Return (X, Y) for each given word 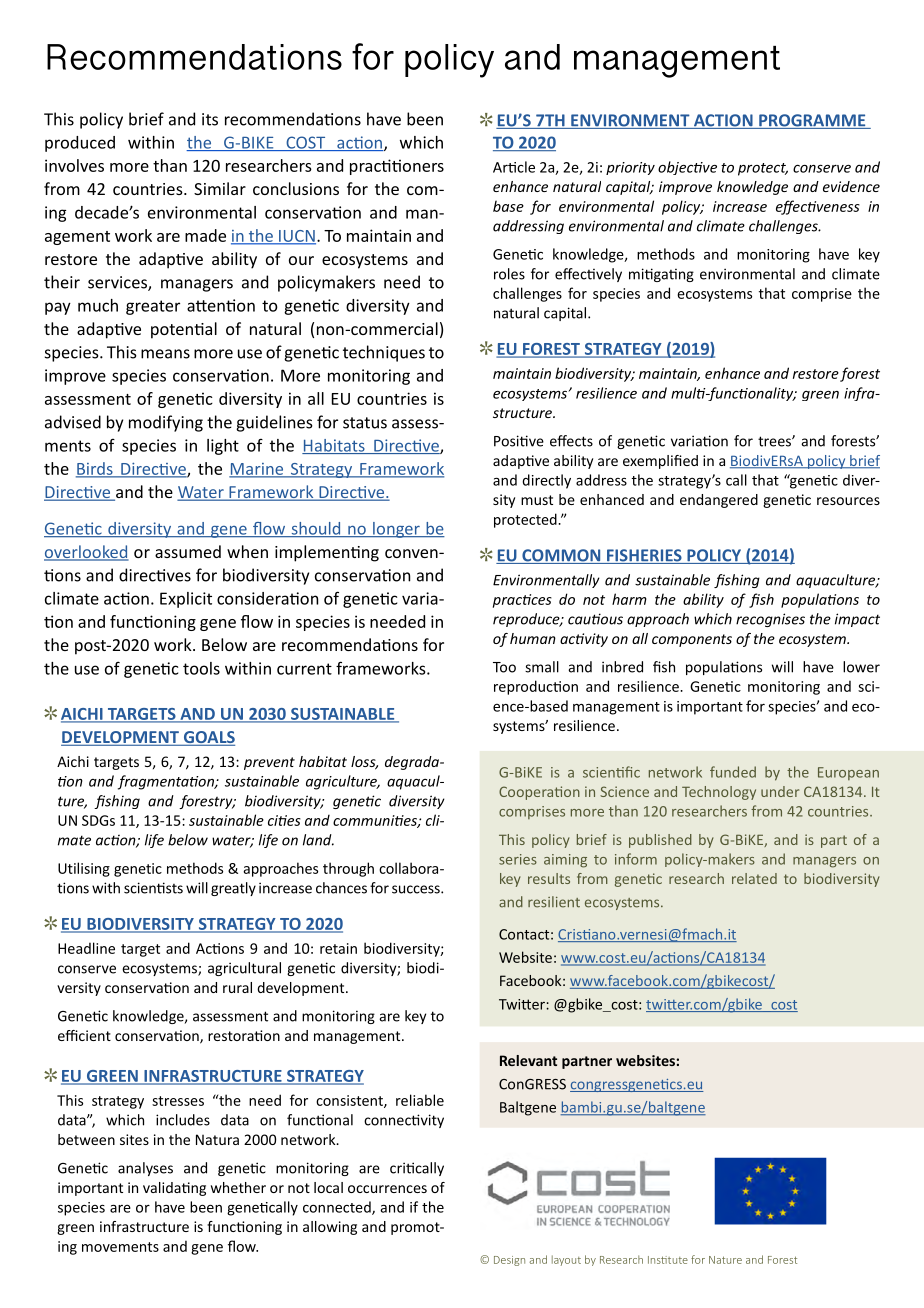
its (210, 119)
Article (514, 167)
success (417, 889)
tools (201, 668)
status (365, 423)
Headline (86, 948)
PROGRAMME (812, 121)
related (754, 878)
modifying (166, 423)
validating (174, 1189)
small (542, 667)
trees (775, 441)
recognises (770, 620)
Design (509, 1261)
